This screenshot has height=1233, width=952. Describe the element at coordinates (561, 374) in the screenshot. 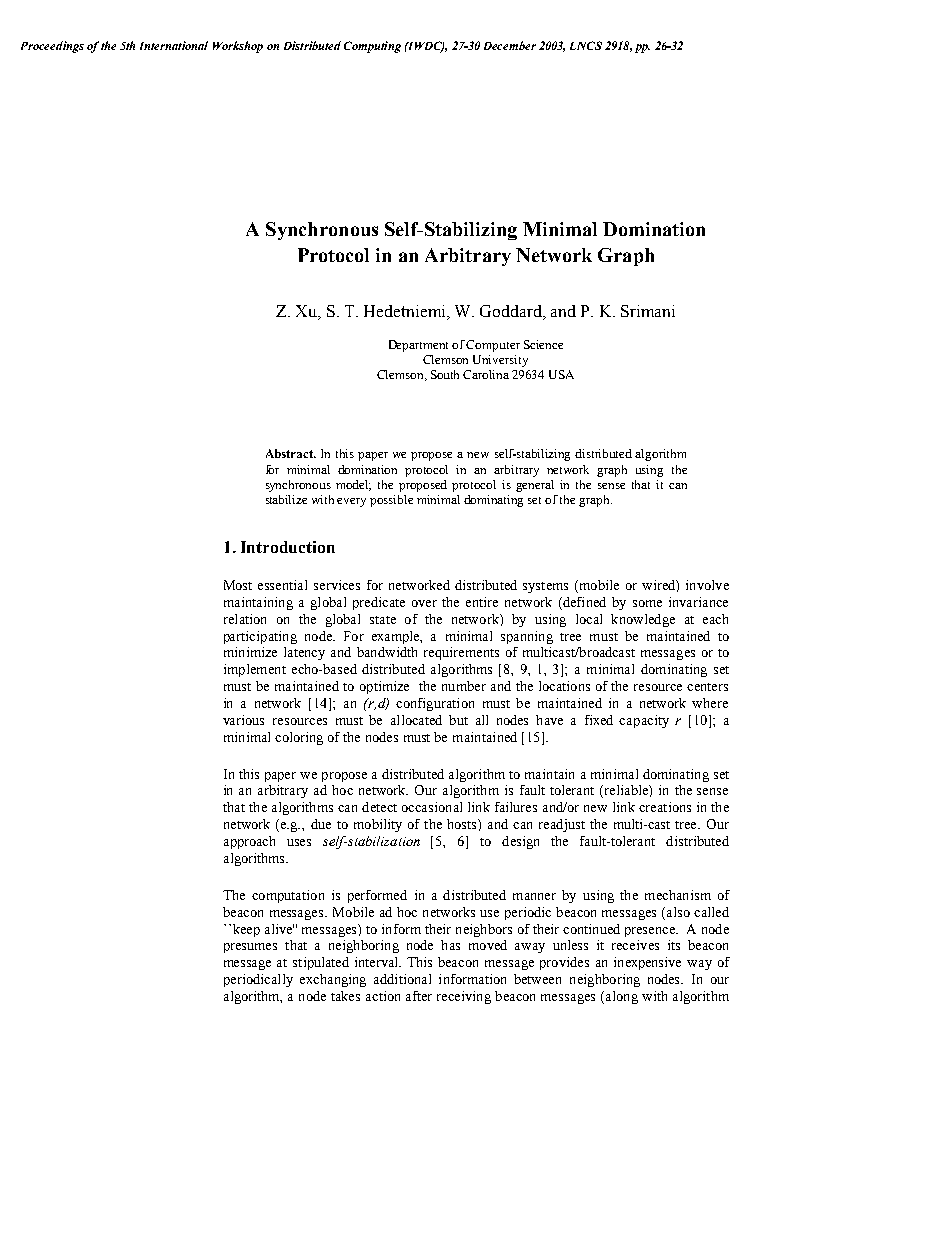

I see `USA` at that location.
